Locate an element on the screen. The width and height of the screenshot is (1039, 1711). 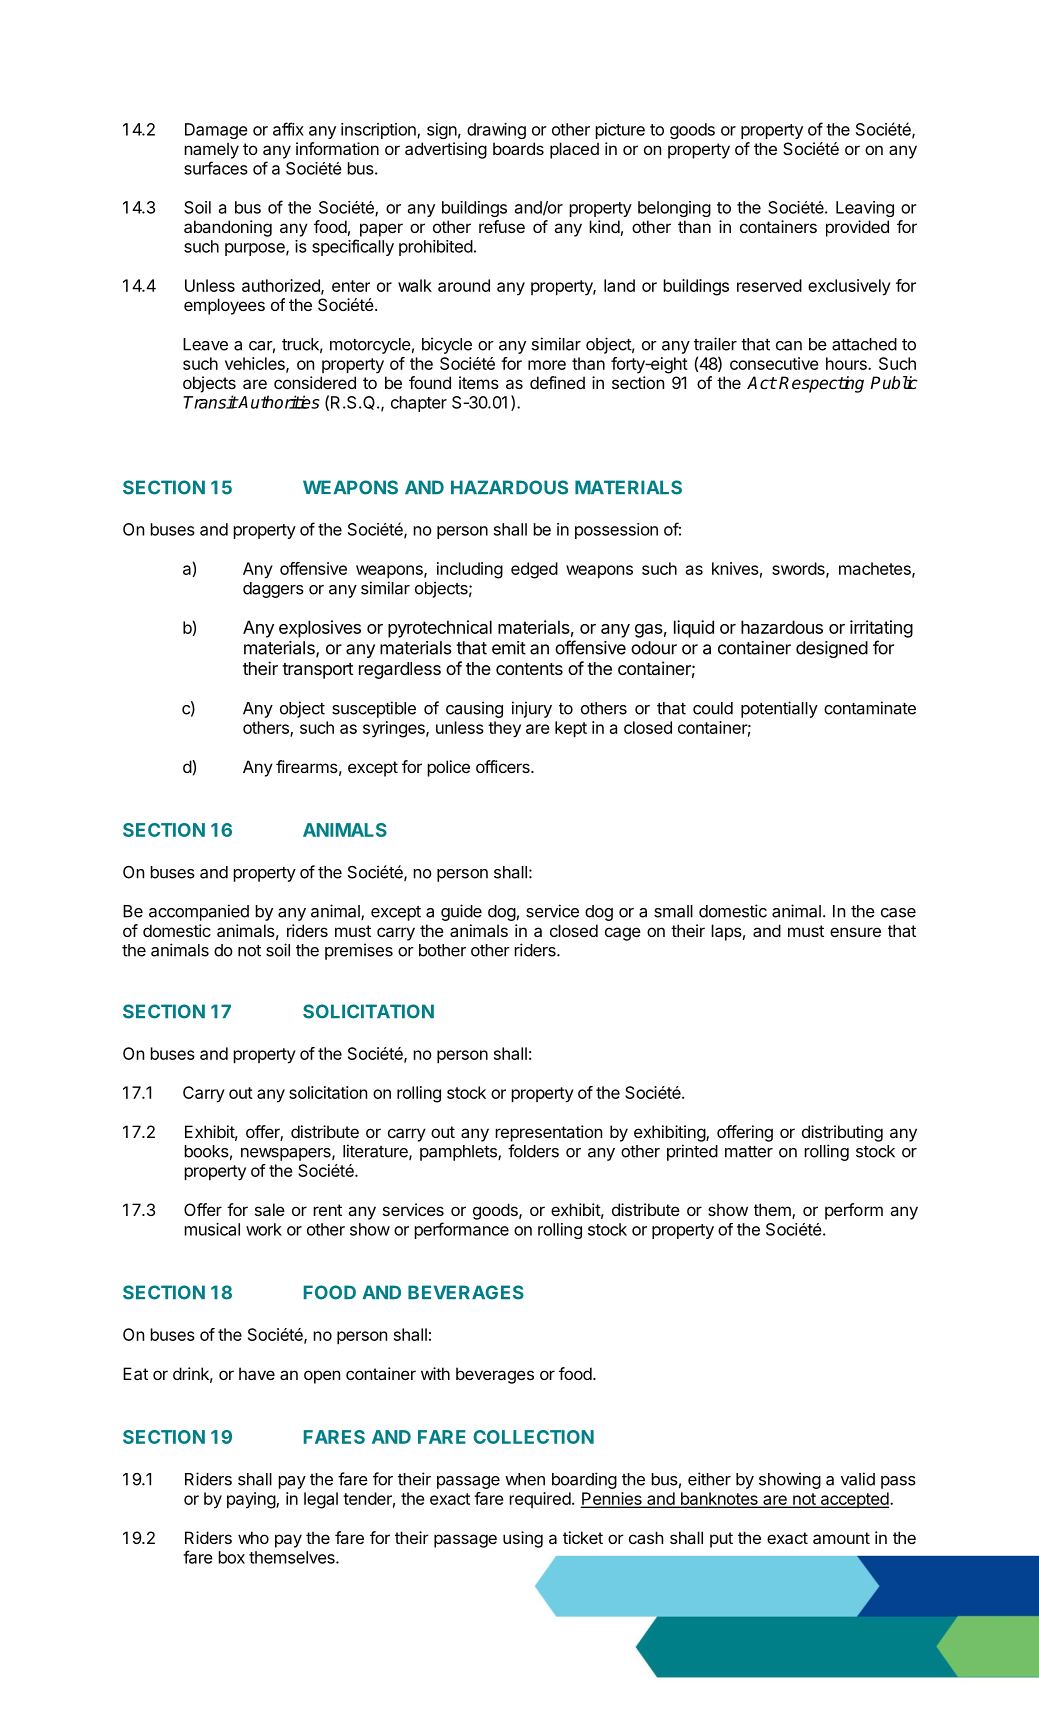
paying is located at coordinates (252, 1500).
